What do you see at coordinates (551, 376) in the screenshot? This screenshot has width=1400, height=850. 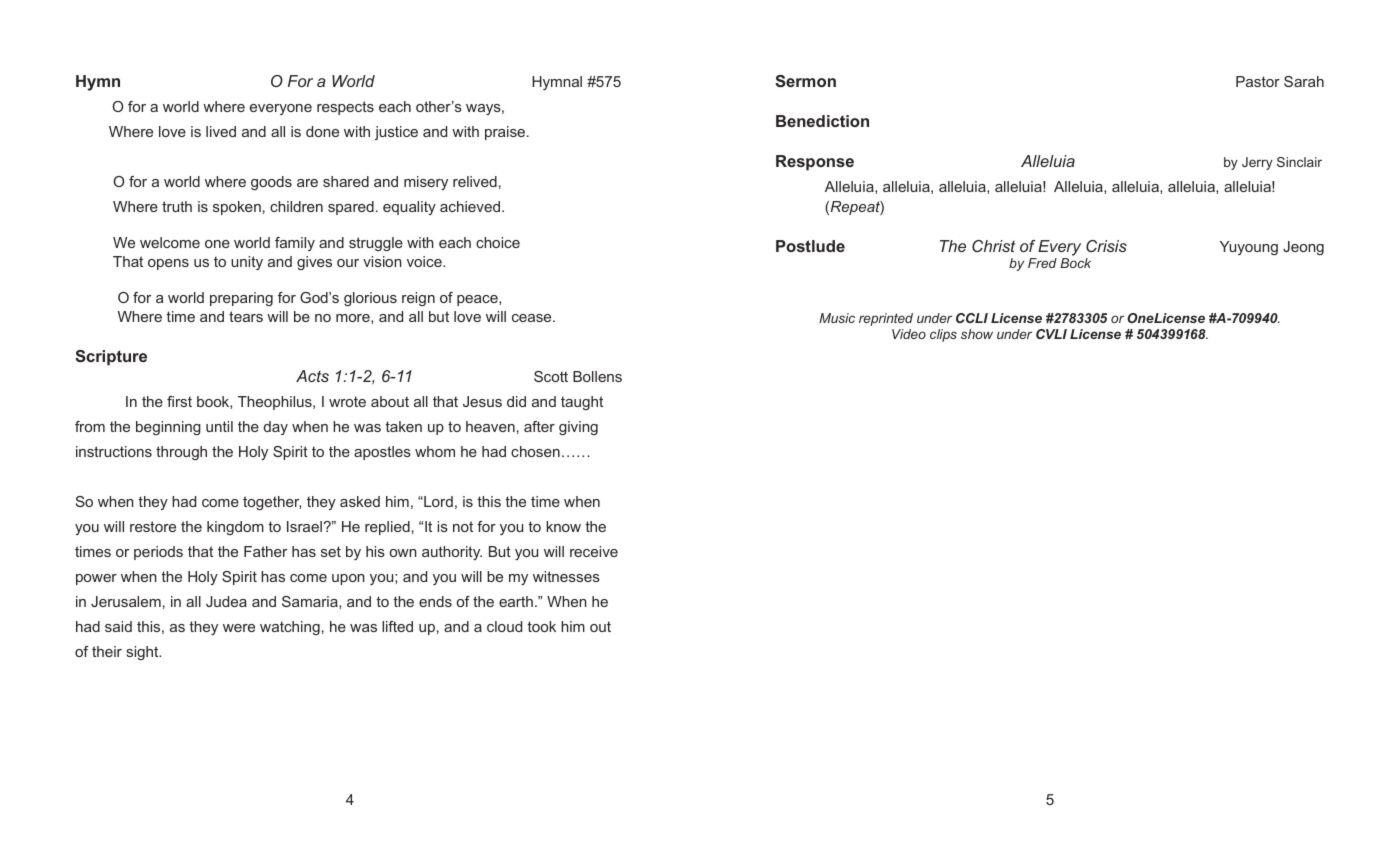 I see `Scott` at bounding box center [551, 376].
